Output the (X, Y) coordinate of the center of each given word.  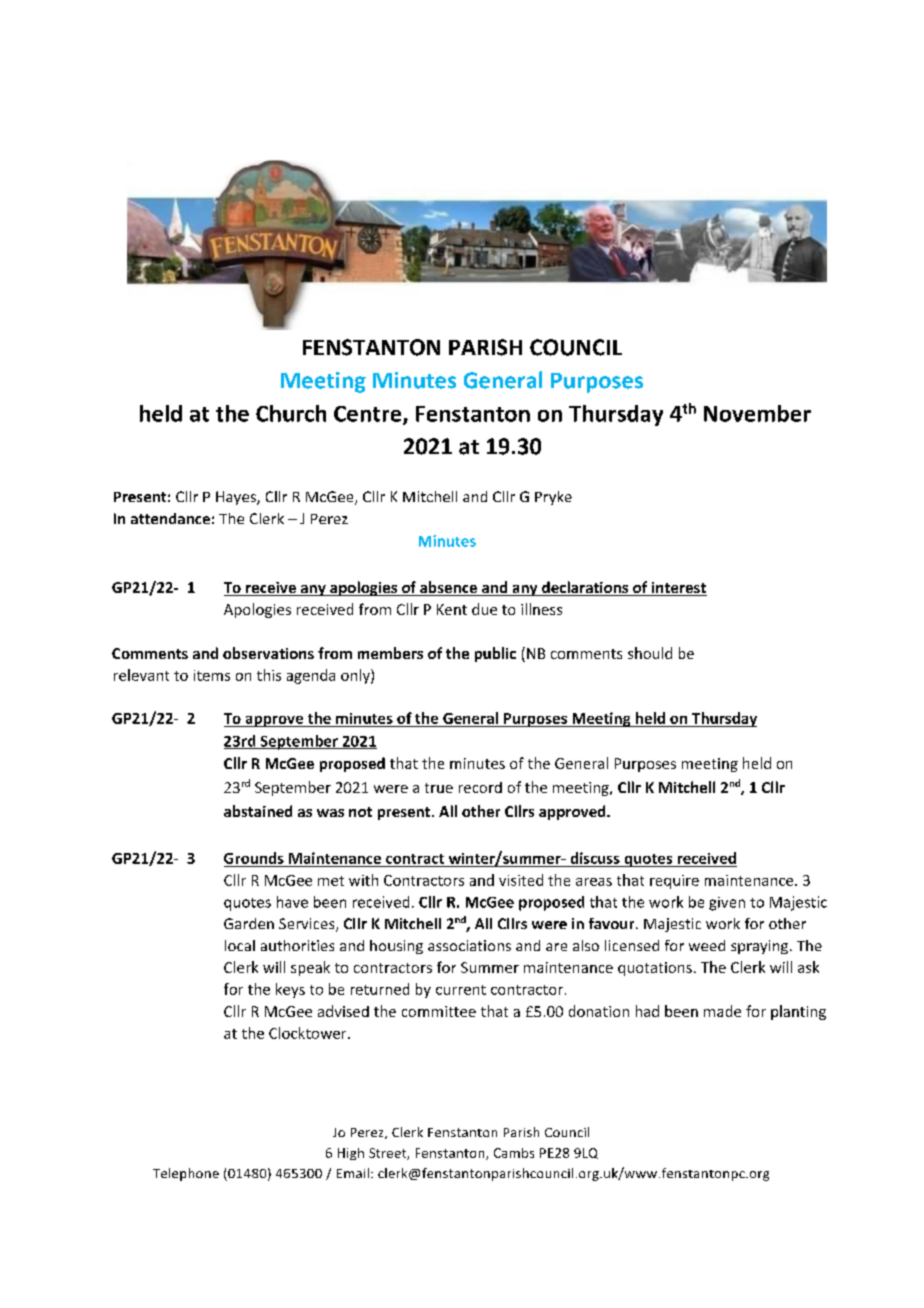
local (240, 945)
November (757, 413)
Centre (369, 415)
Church (291, 413)
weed (707, 945)
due (484, 609)
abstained (258, 811)
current (461, 990)
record (480, 787)
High (351, 1154)
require (674, 882)
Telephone (186, 1174)
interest (678, 589)
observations (268, 653)
